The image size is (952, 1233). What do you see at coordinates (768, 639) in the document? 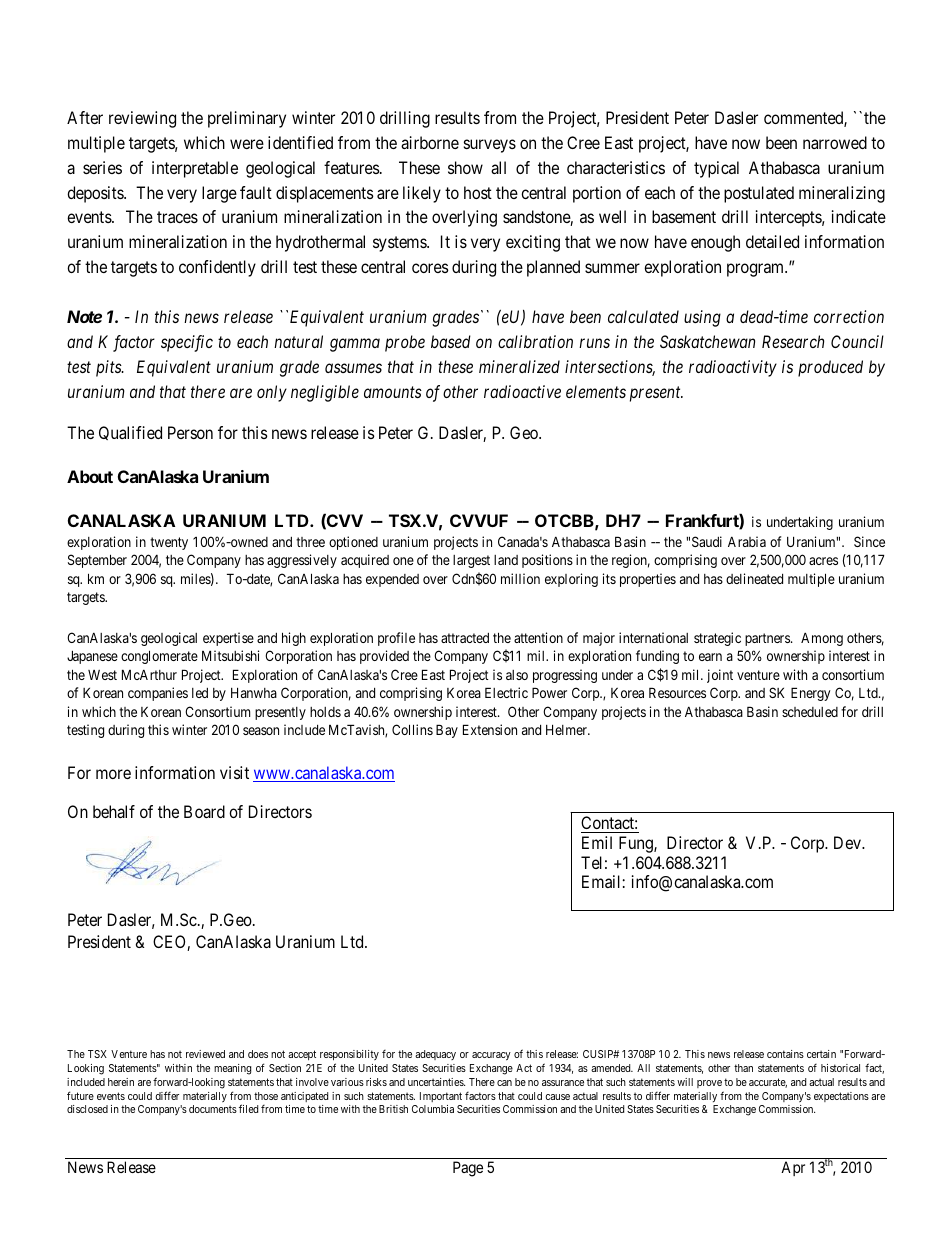
I see `partners` at bounding box center [768, 639].
